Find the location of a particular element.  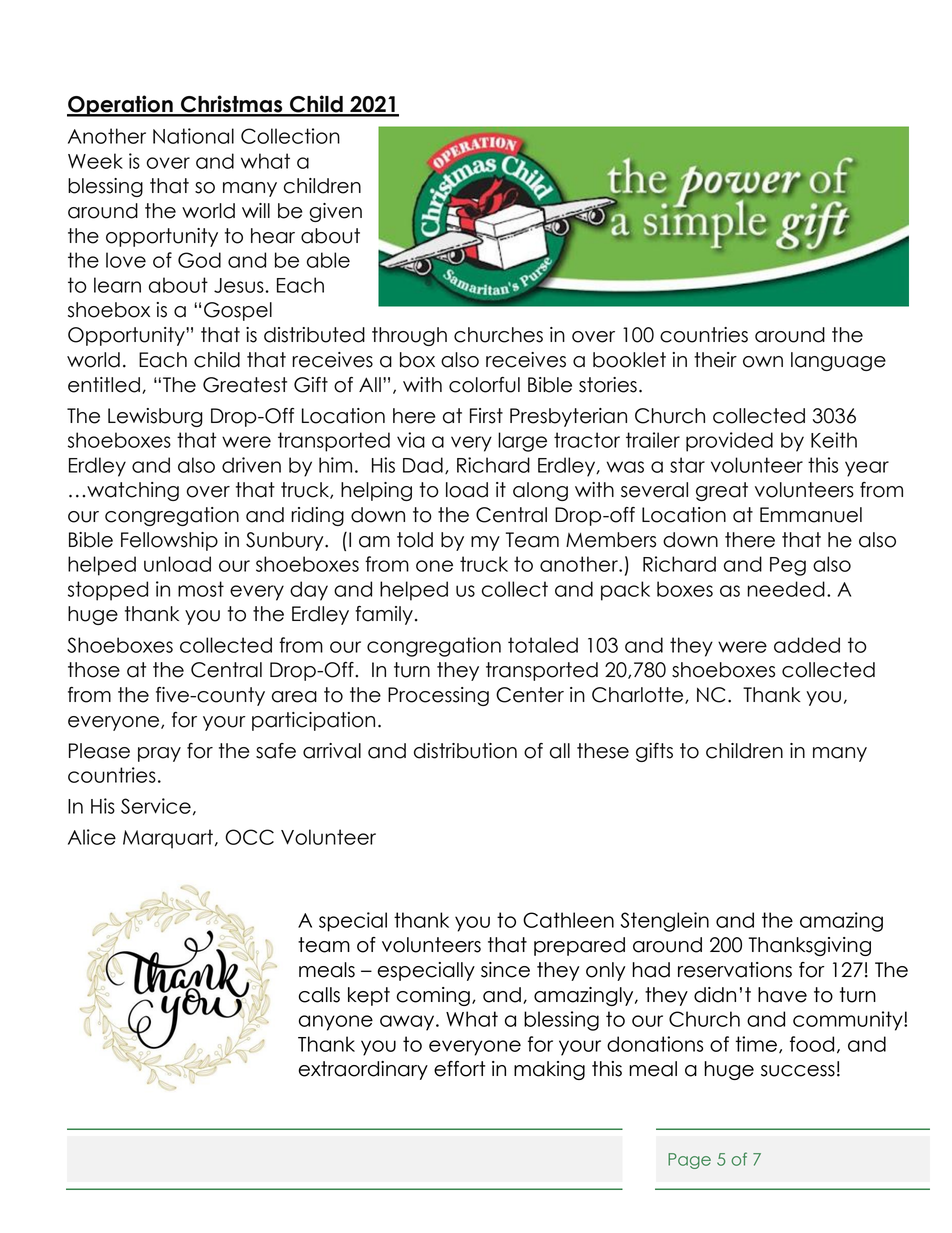

these is located at coordinates (603, 751).
